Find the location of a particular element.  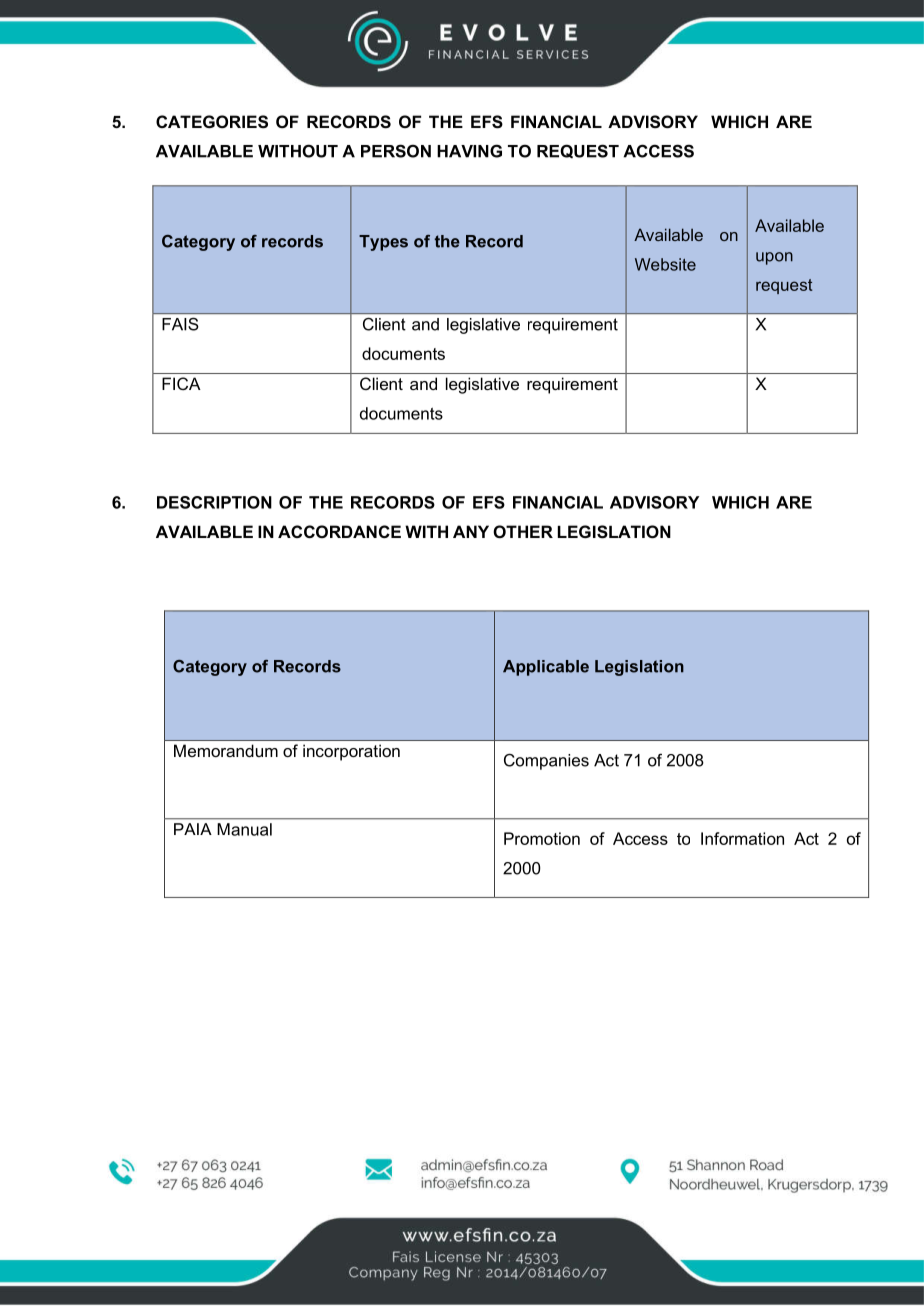

ANY is located at coordinates (471, 531).
